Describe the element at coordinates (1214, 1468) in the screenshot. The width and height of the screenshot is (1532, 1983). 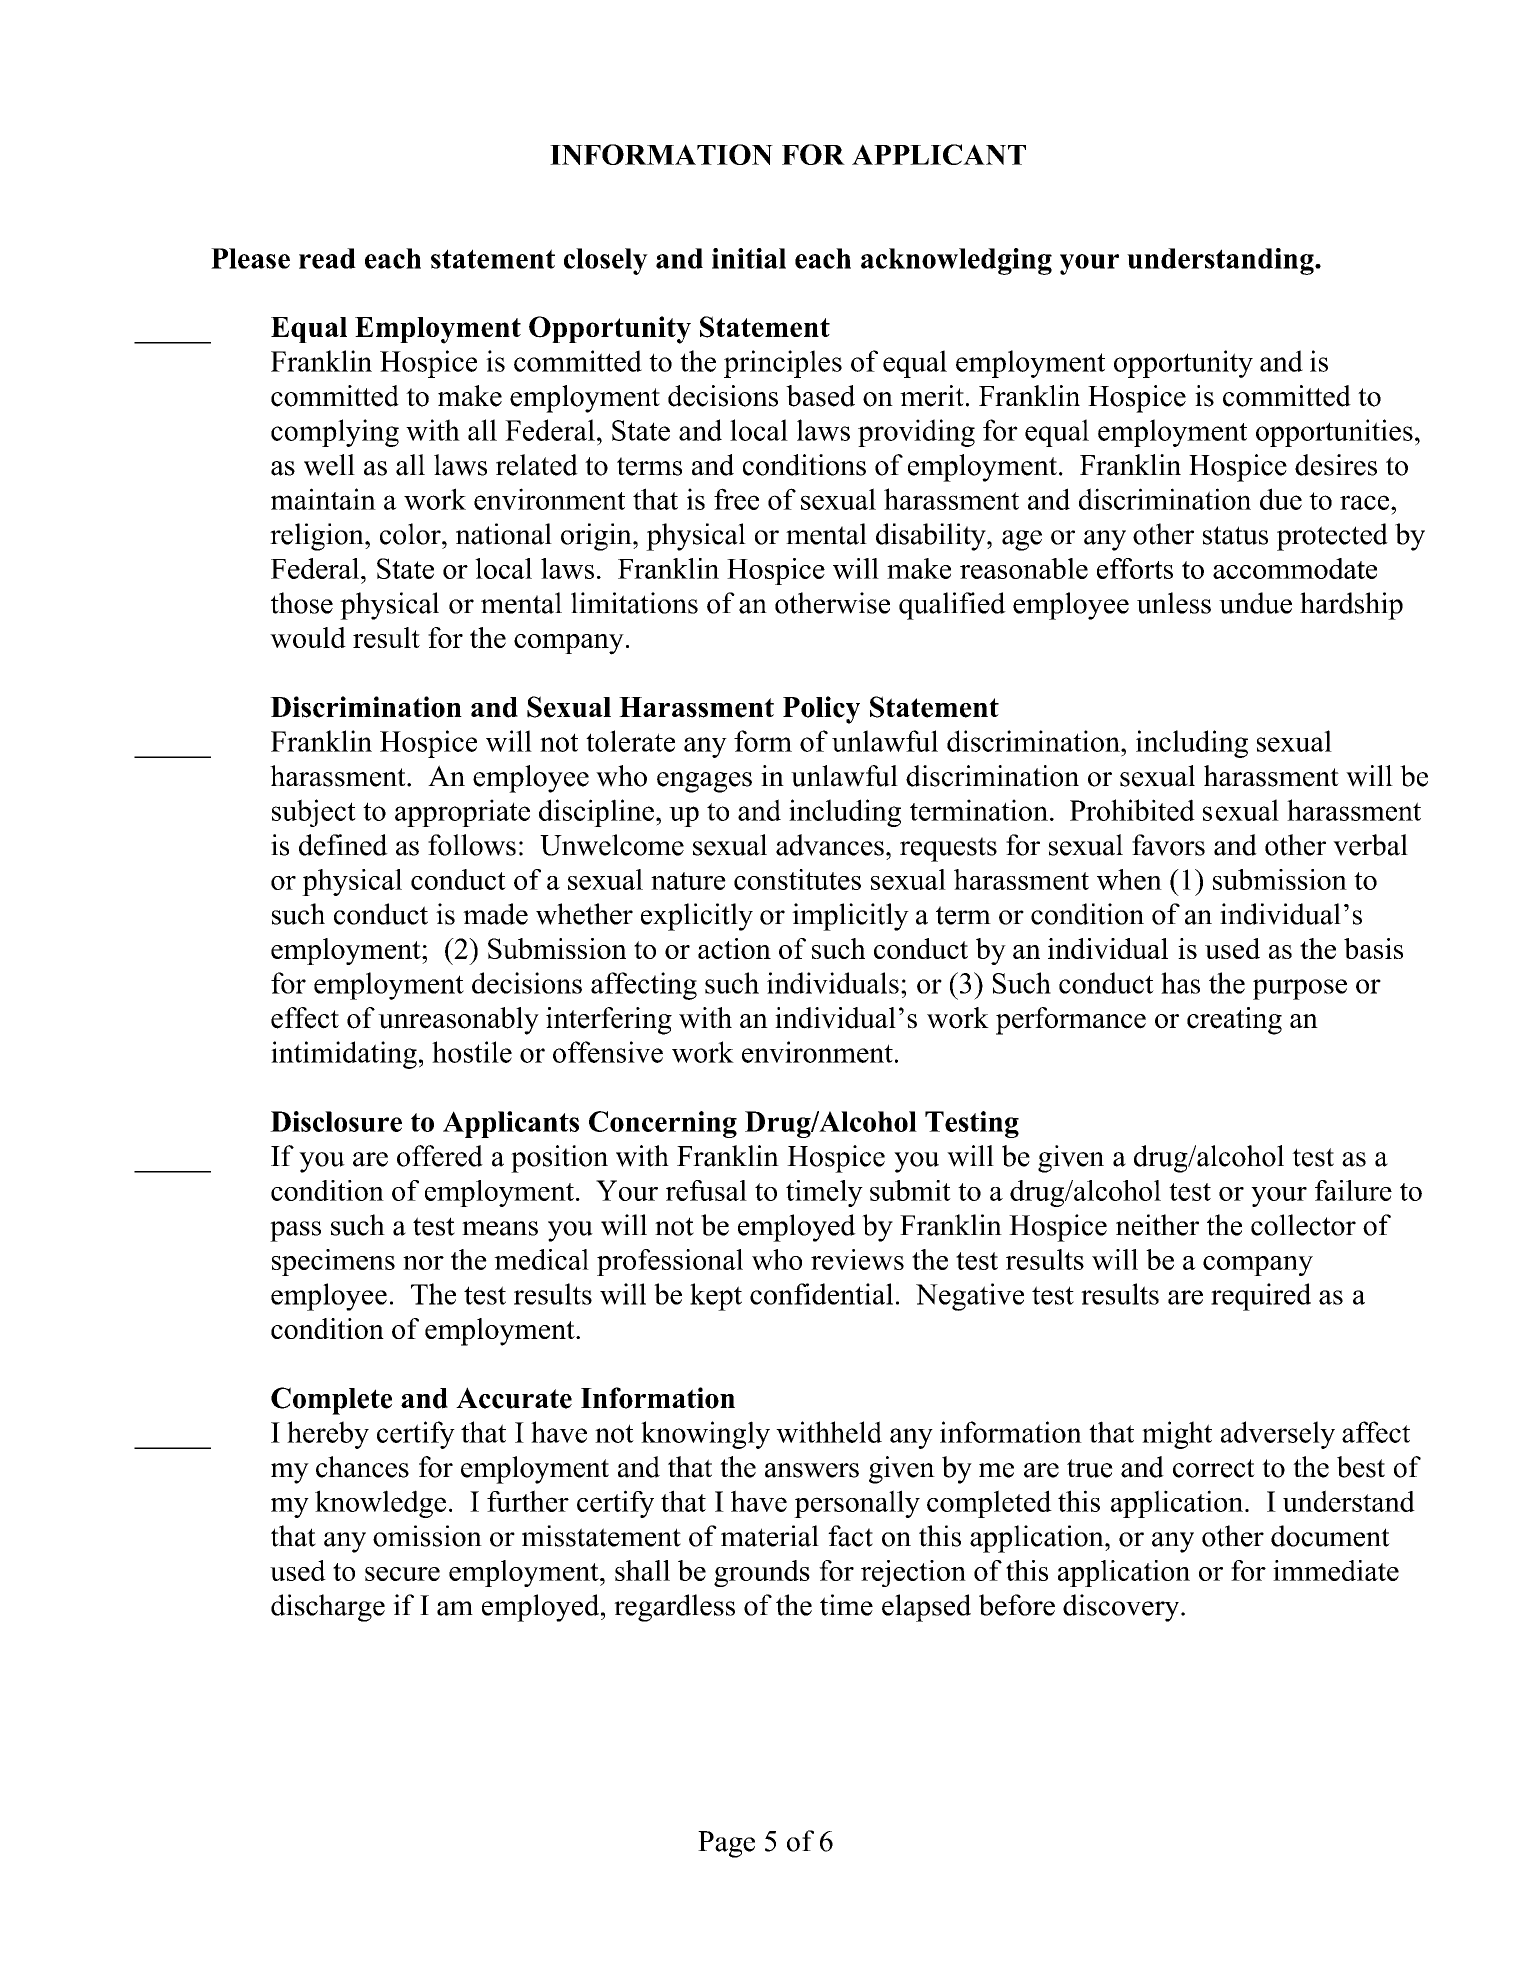
I see `correct` at that location.
